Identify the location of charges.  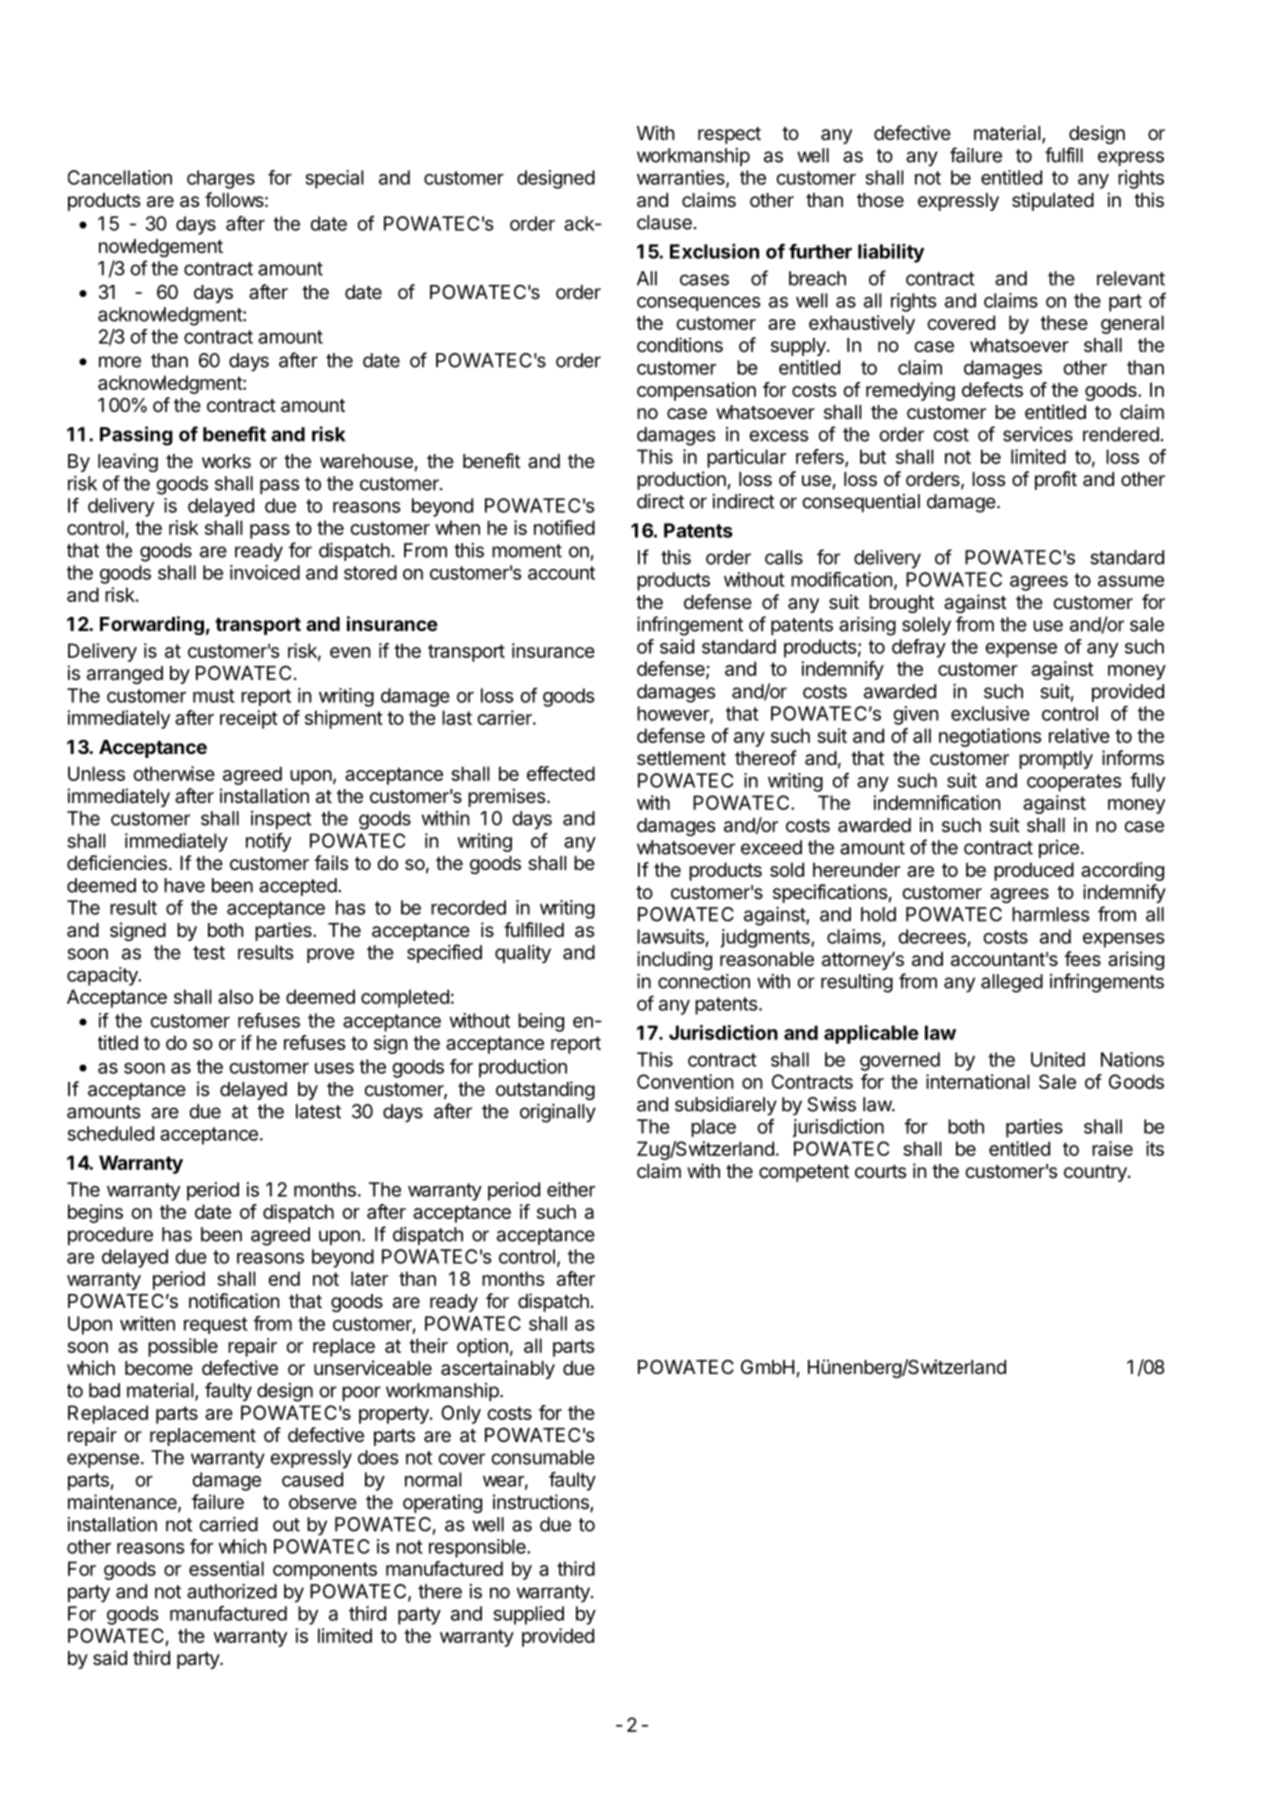
(221, 179).
